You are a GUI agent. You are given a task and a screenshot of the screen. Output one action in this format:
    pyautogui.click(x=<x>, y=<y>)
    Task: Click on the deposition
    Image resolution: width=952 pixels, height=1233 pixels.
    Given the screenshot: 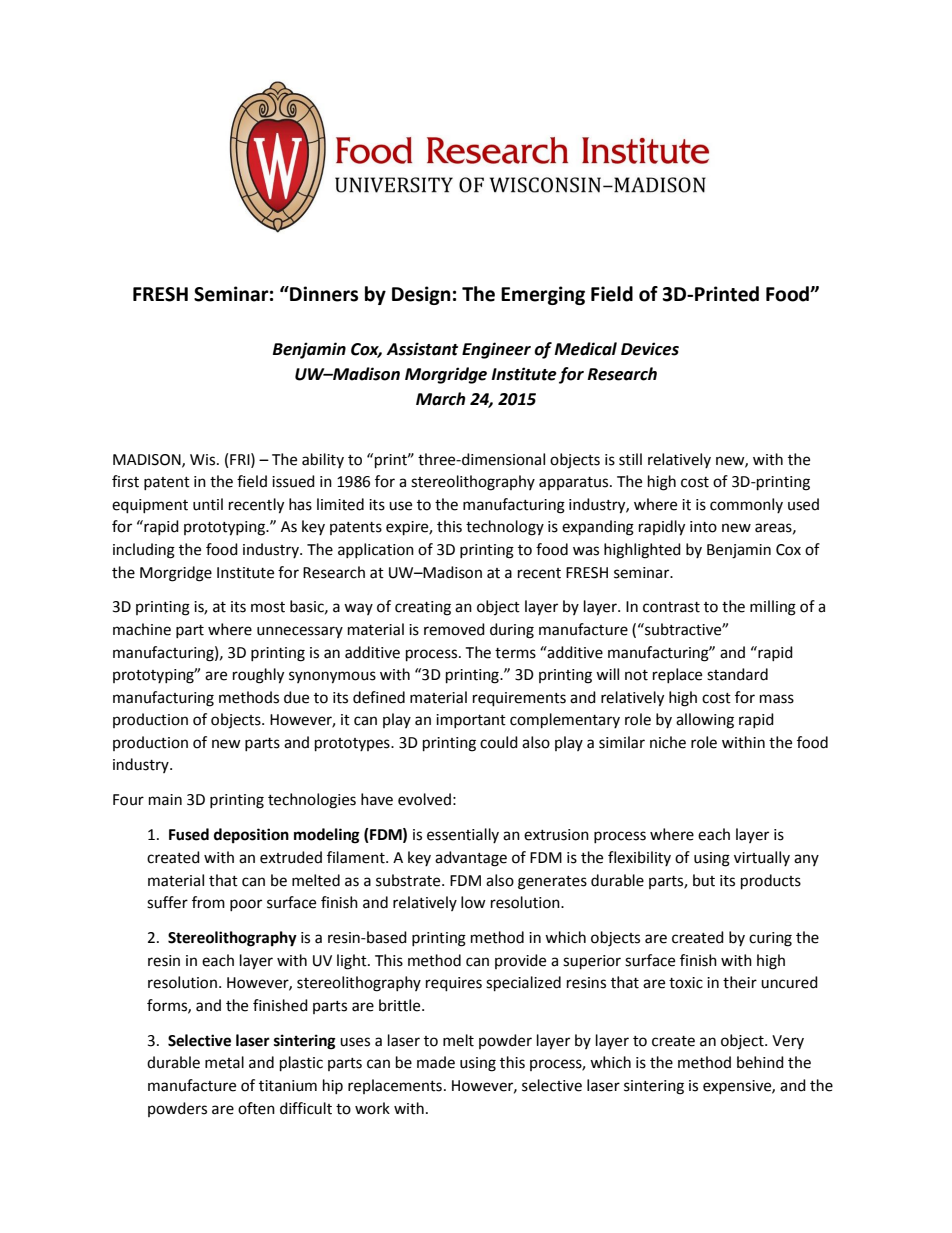 What is the action you would take?
    pyautogui.click(x=251, y=836)
